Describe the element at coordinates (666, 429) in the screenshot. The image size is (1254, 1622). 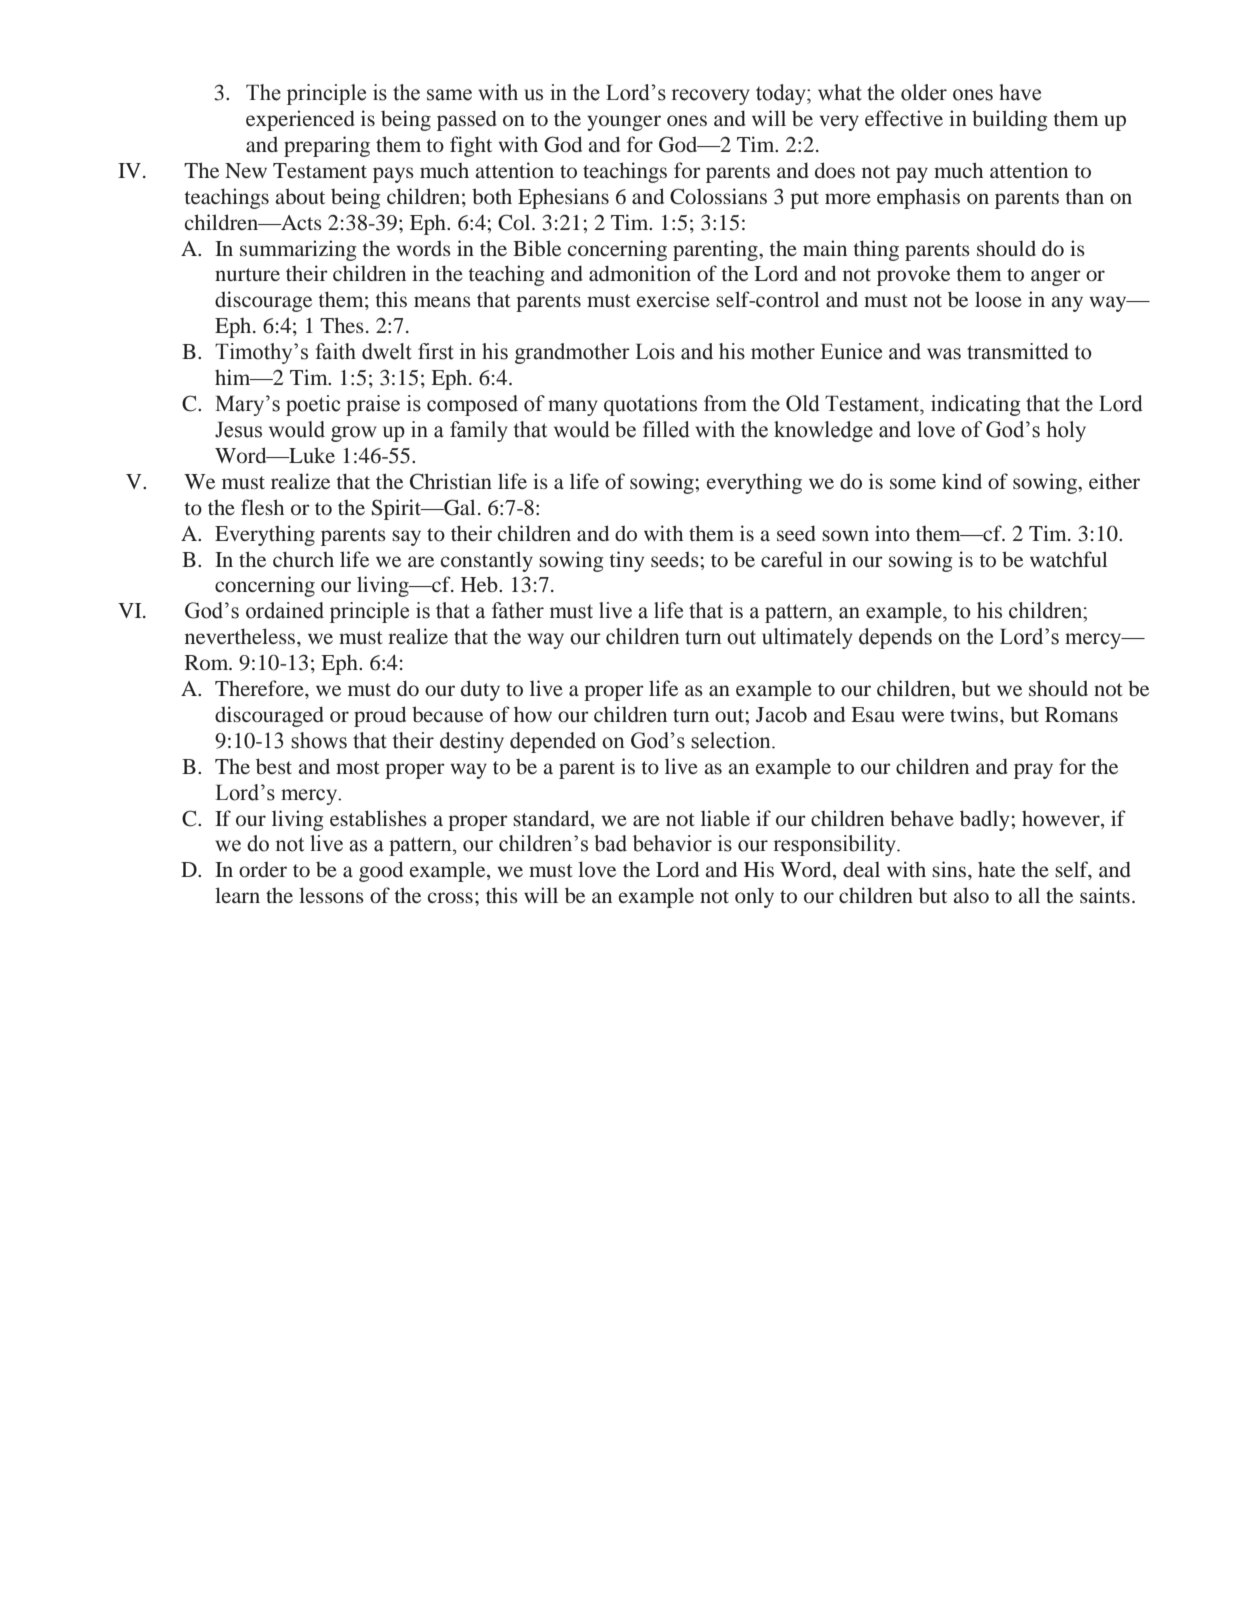
I see `filled` at that location.
